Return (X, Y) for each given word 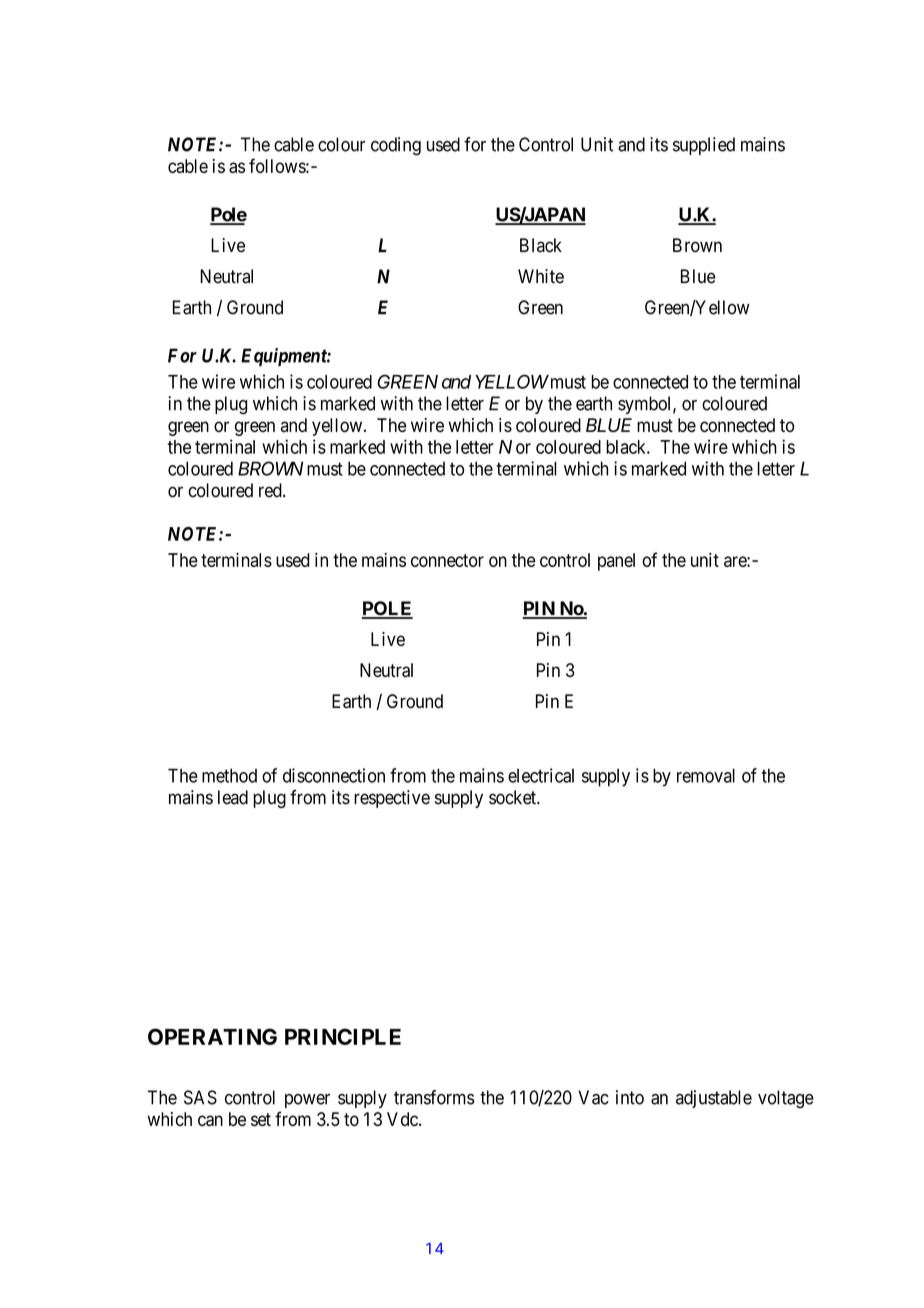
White (541, 276)
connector (447, 560)
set (261, 1119)
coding (396, 146)
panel (616, 562)
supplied (704, 146)
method (229, 775)
